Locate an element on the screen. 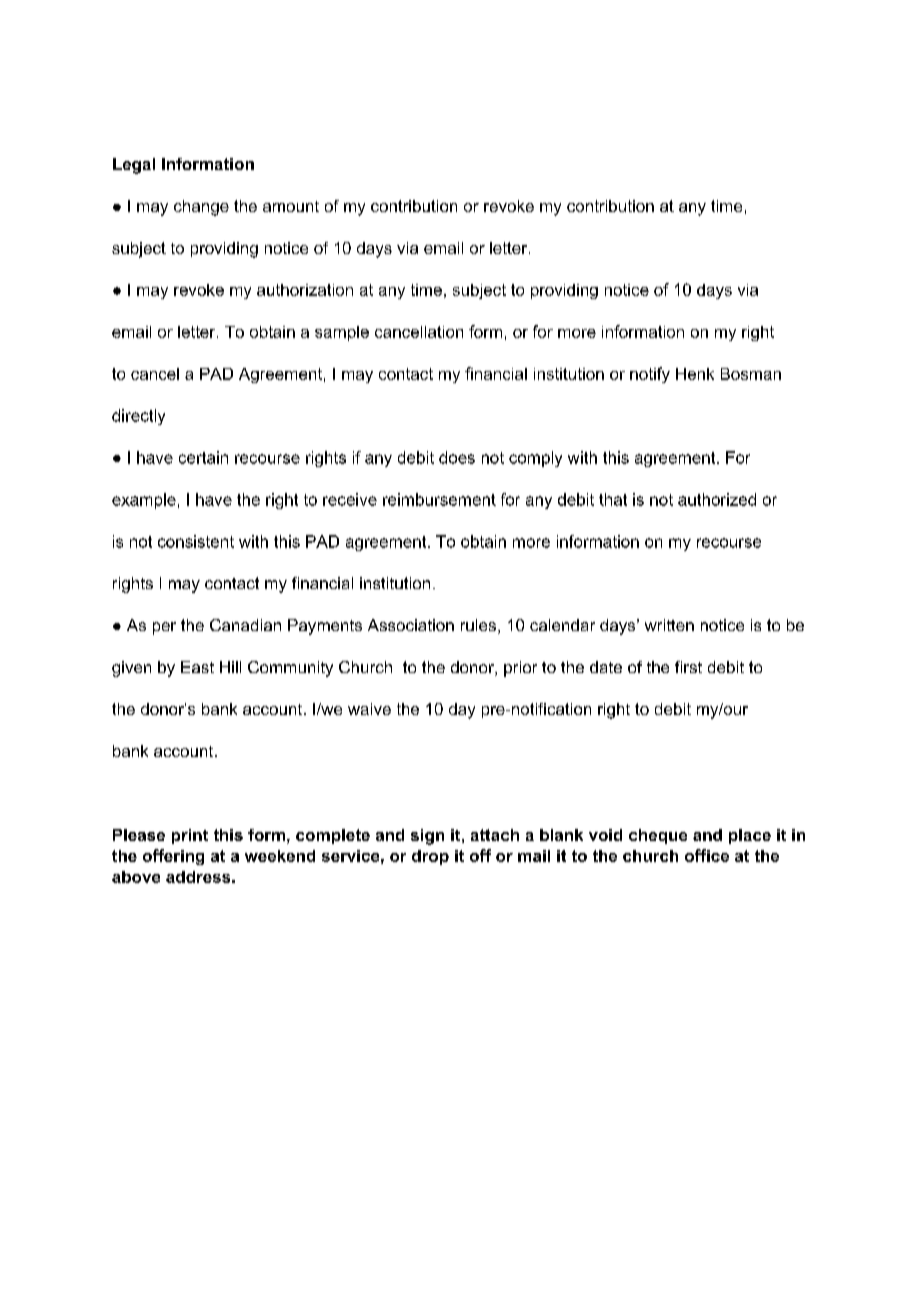 The width and height of the screenshot is (924, 1308). office is located at coordinates (707, 855).
